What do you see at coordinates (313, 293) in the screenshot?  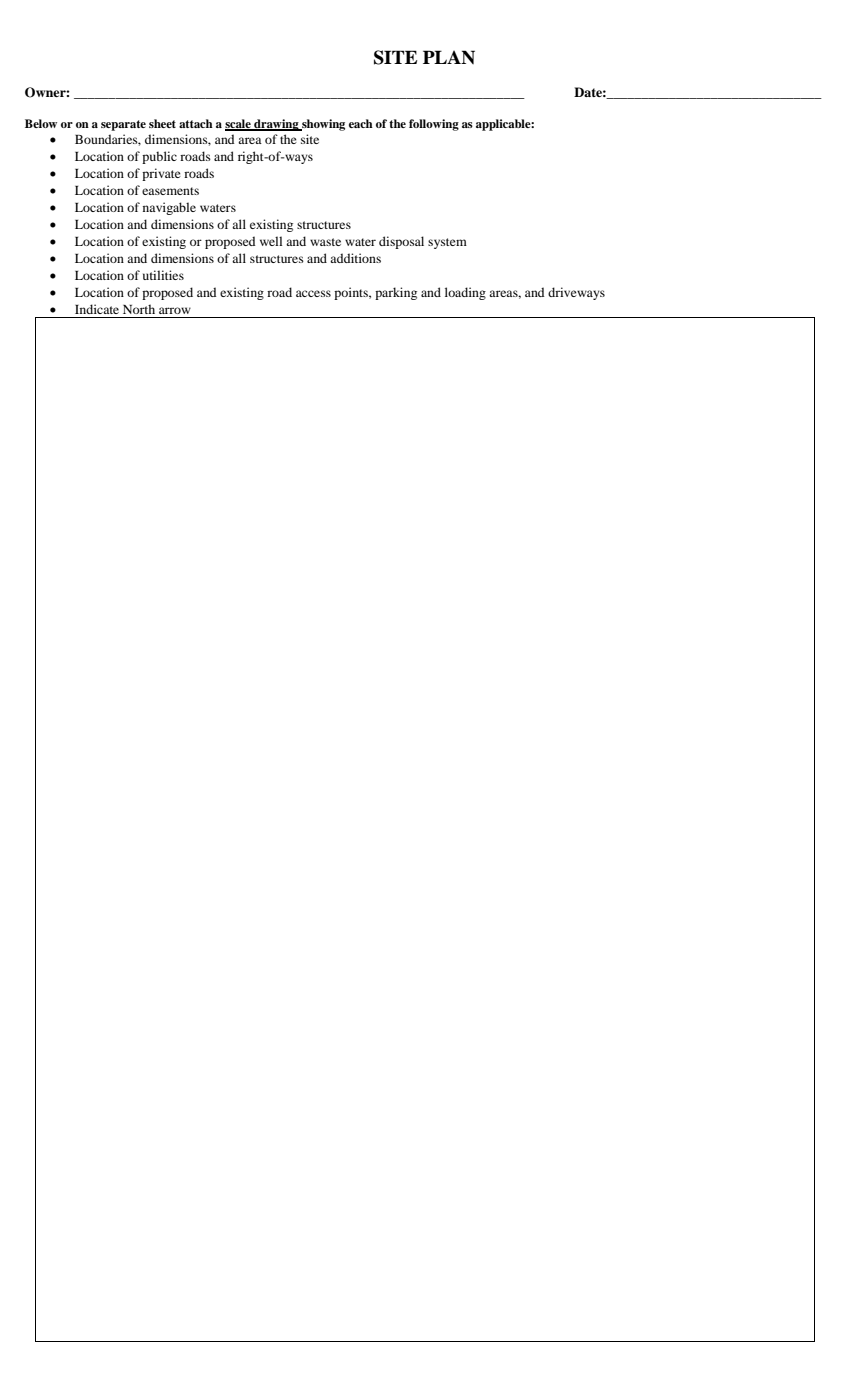 I see `access` at bounding box center [313, 293].
